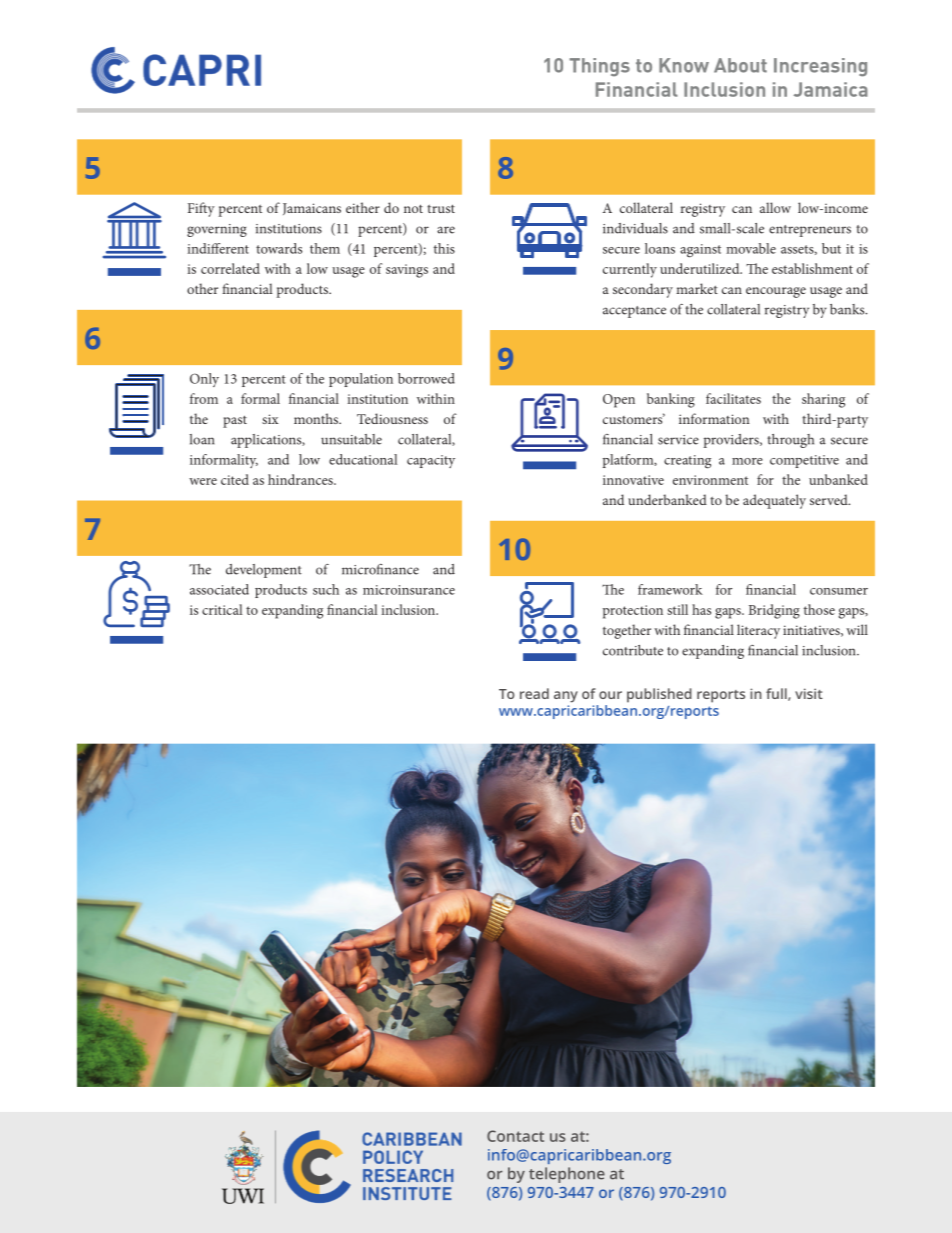 This screenshot has height=1233, width=952. Describe the element at coordinates (809, 693) in the screenshot. I see `visit` at that location.
